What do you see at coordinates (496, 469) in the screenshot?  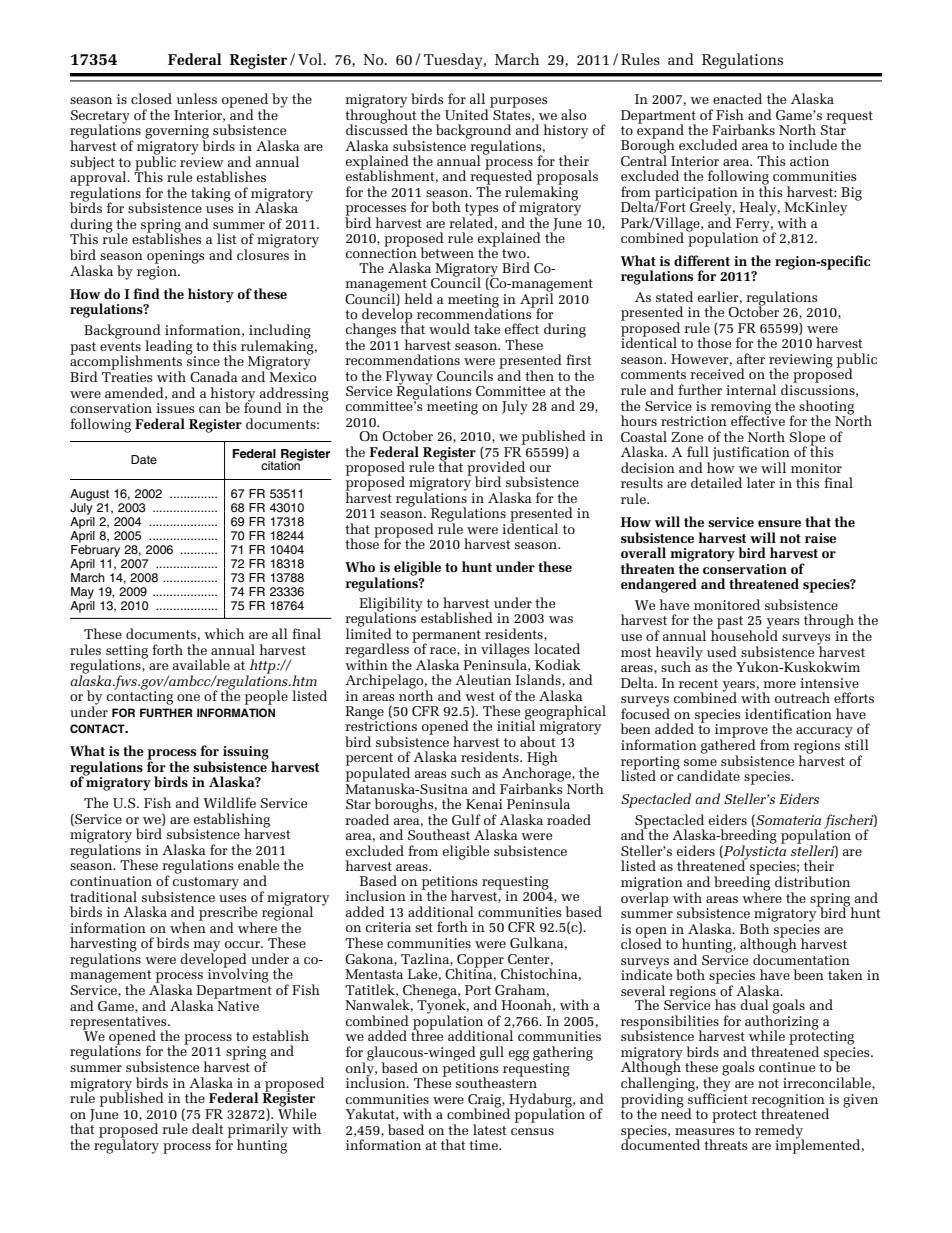 I see `provided` at bounding box center [496, 469].
